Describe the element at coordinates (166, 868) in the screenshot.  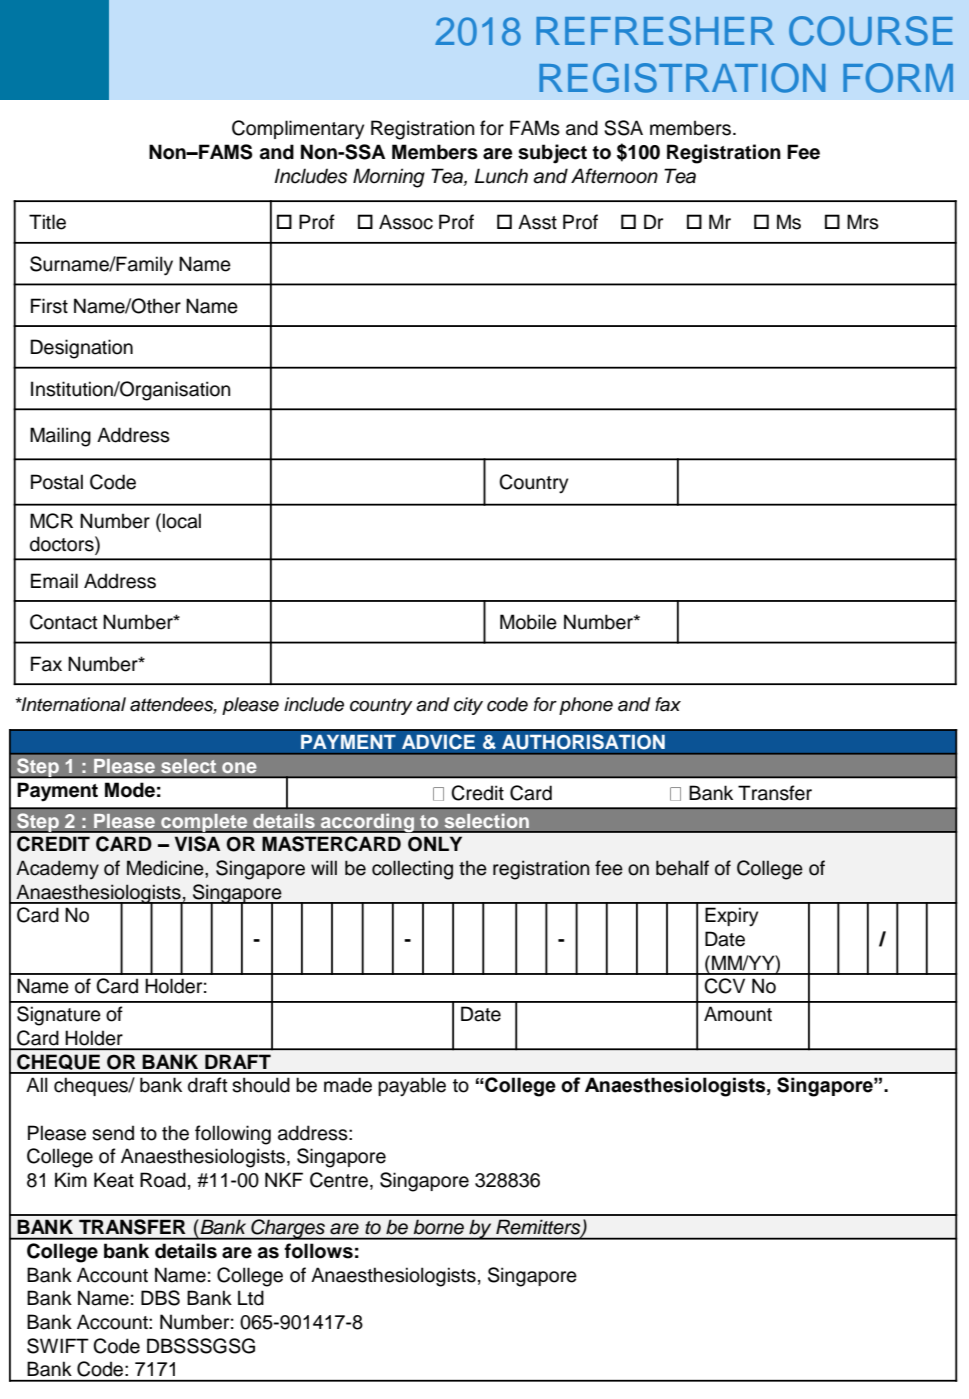
I see `Medicine` at that location.
